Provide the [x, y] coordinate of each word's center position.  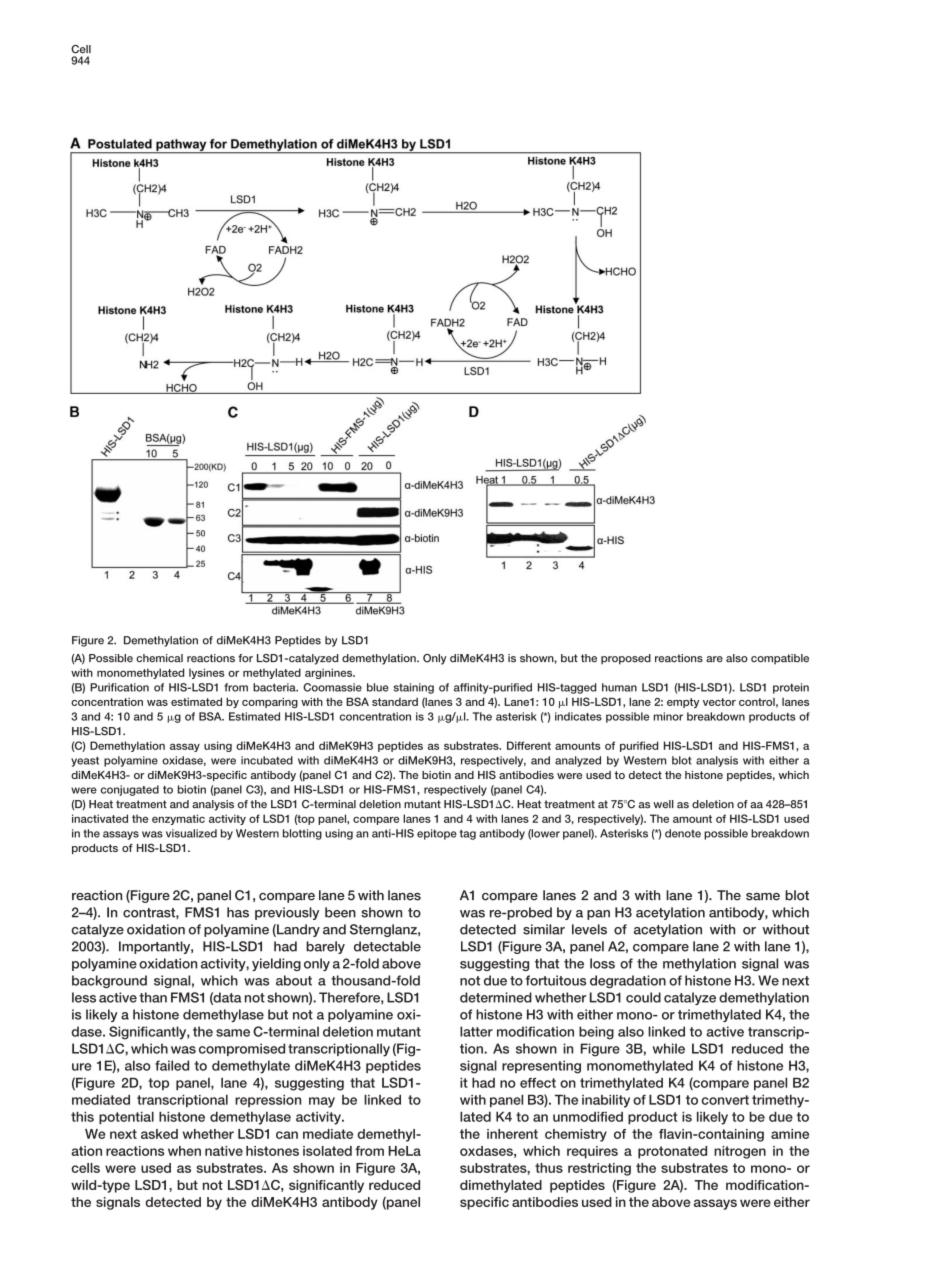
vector [719, 702]
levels [589, 929]
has [238, 912]
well [663, 804]
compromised [242, 1049]
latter [476, 1031]
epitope [437, 834]
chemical [159, 658]
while [668, 1048]
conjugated [130, 790]
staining [414, 688]
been [340, 912]
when [184, 1151]
